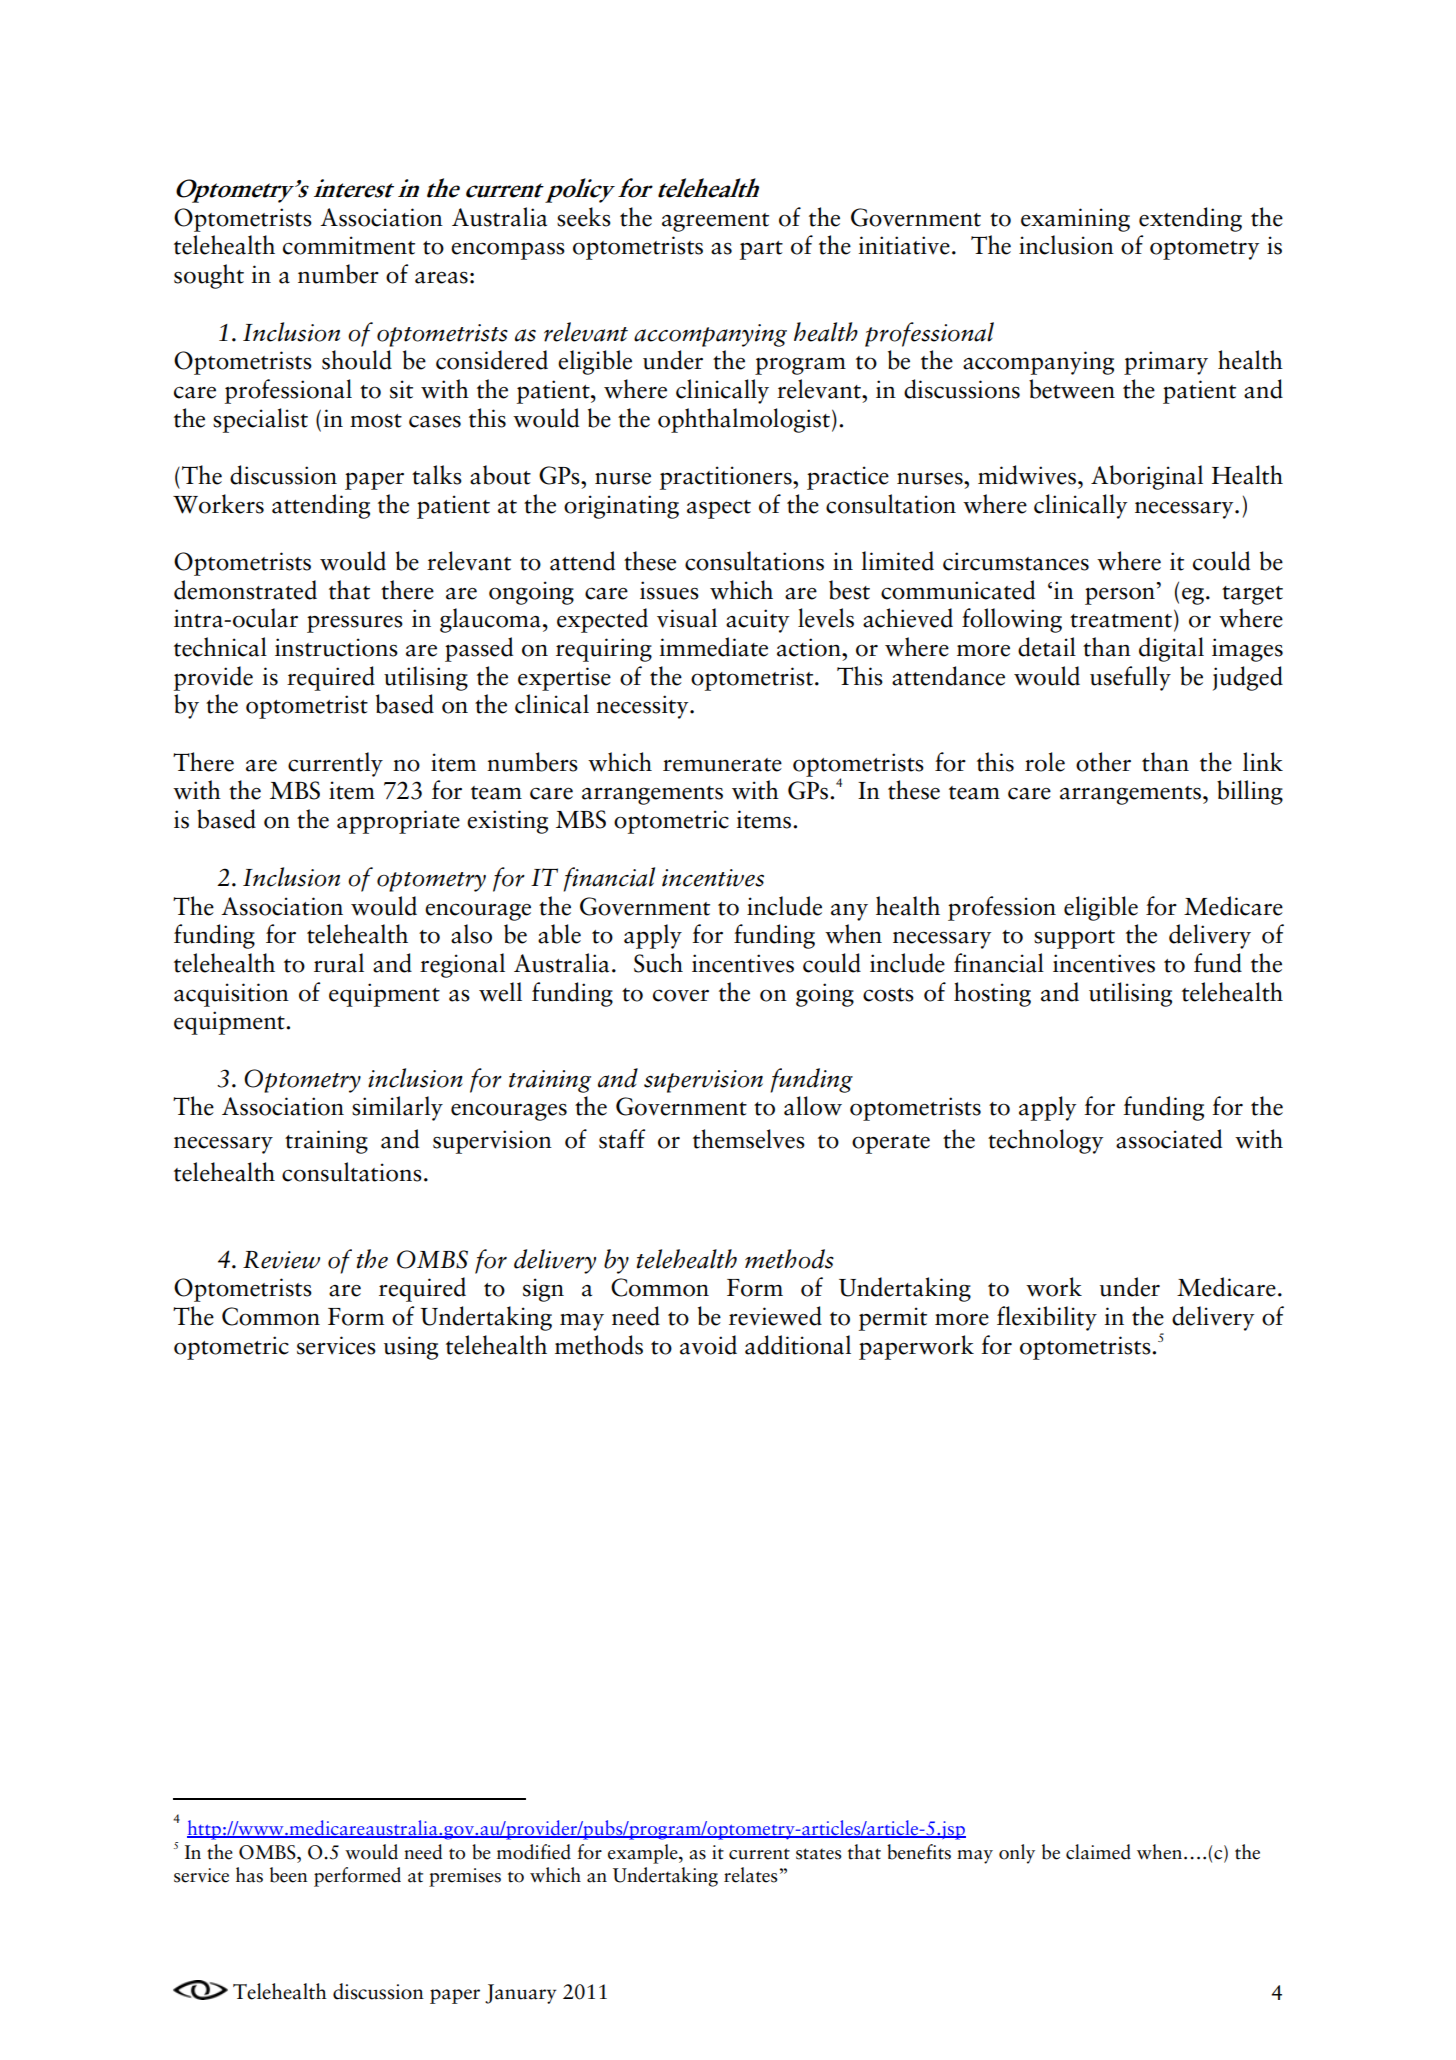  What do you see at coordinates (1190, 219) in the screenshot?
I see `extending` at bounding box center [1190, 219].
